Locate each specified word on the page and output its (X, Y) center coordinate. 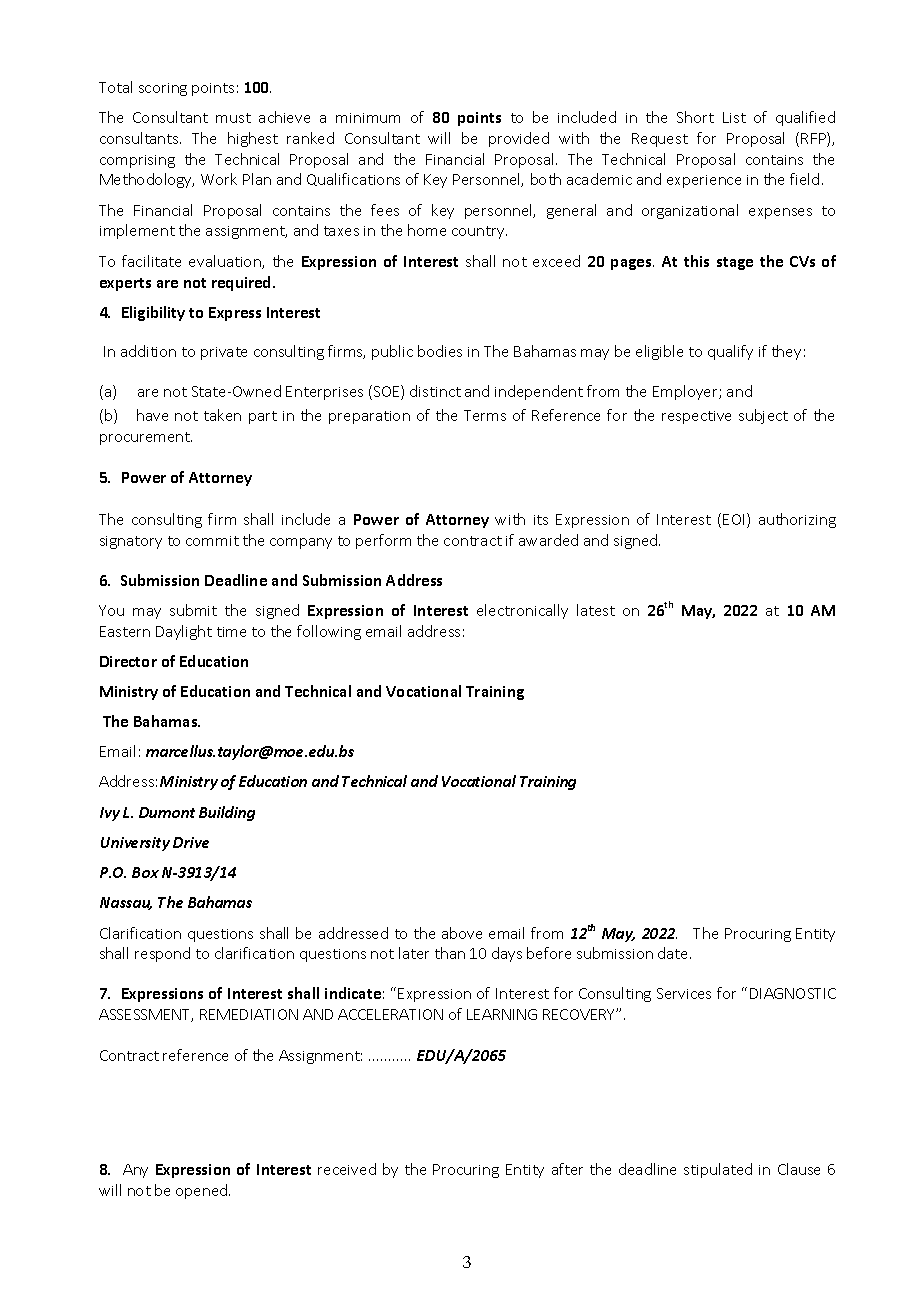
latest (596, 610)
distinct (435, 391)
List (734, 117)
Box (145, 872)
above (462, 933)
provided (519, 139)
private (224, 353)
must (233, 118)
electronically (522, 611)
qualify (730, 352)
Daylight (184, 632)
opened (203, 1191)
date (674, 953)
